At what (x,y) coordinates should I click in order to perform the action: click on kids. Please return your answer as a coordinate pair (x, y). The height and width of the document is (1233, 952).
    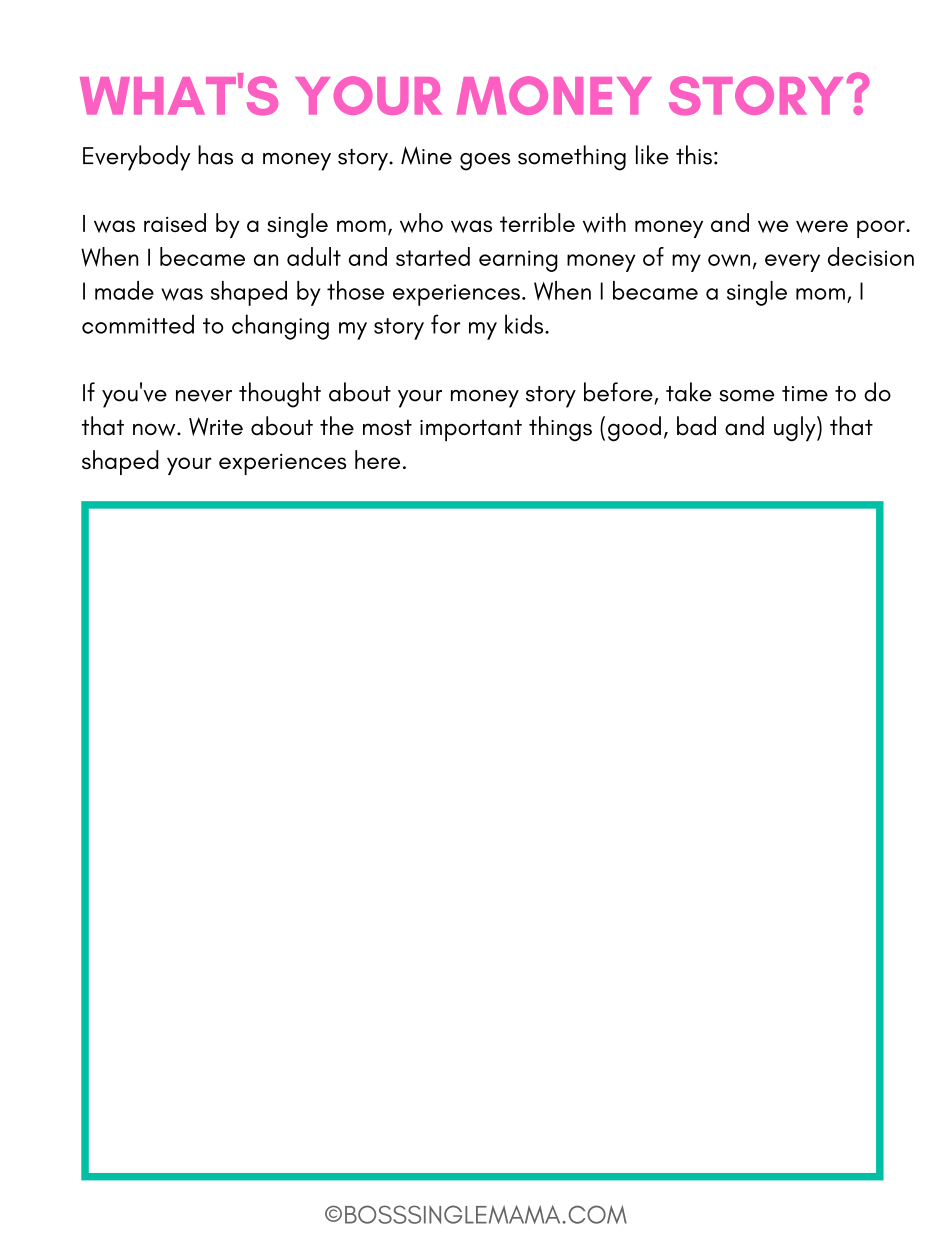
    Looking at the image, I should click on (525, 324).
